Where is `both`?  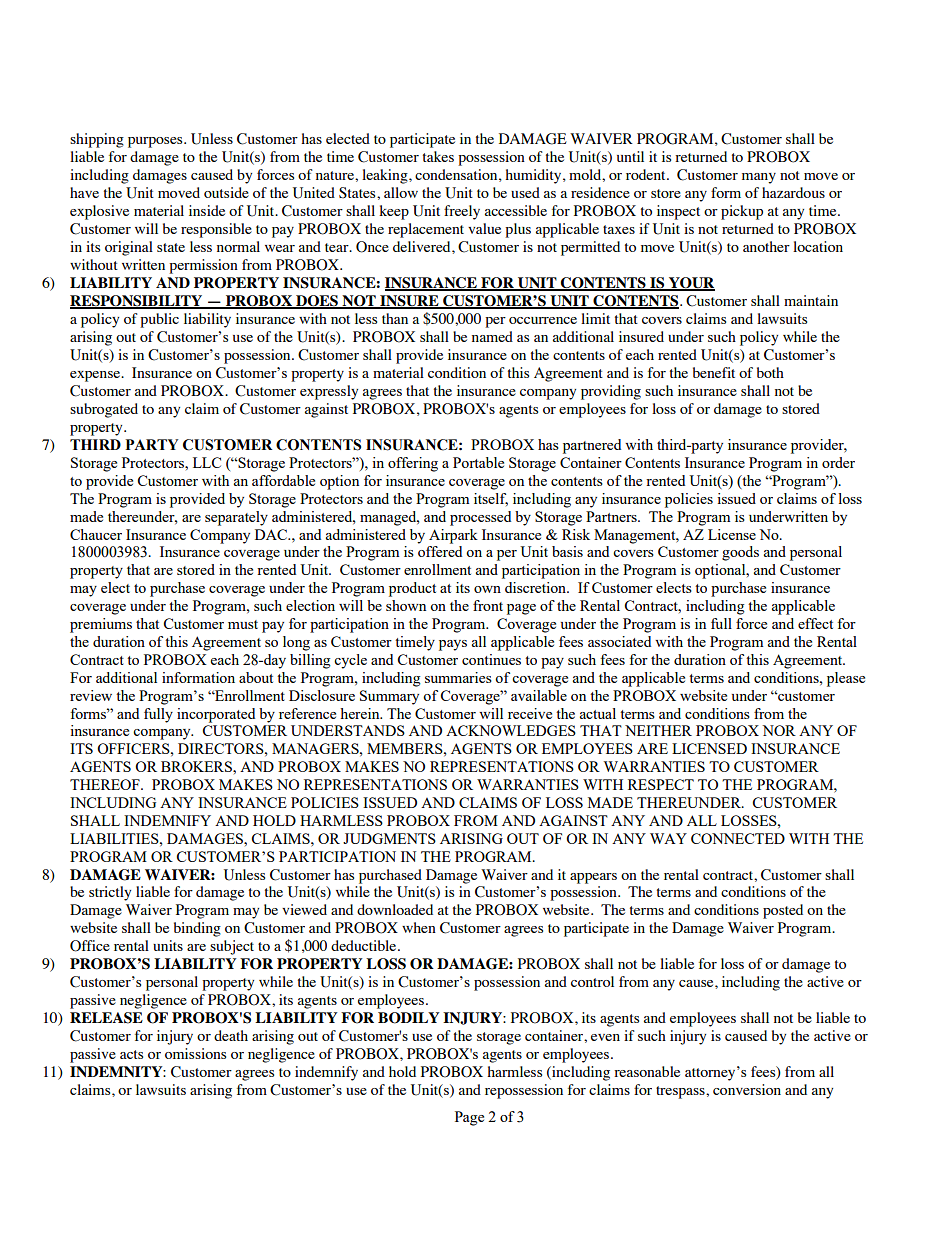 both is located at coordinates (770, 372).
